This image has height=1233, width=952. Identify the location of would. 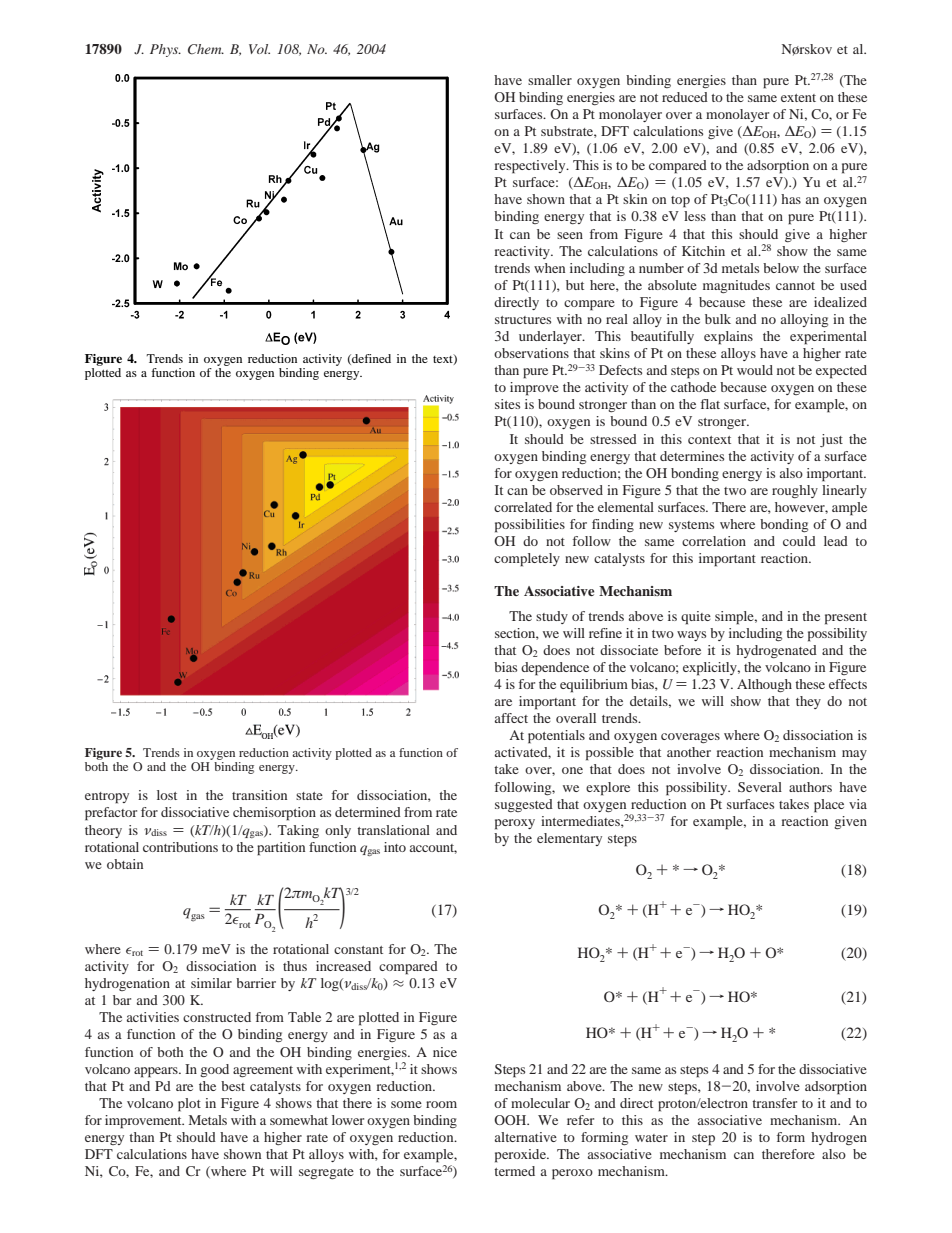
(755, 370).
